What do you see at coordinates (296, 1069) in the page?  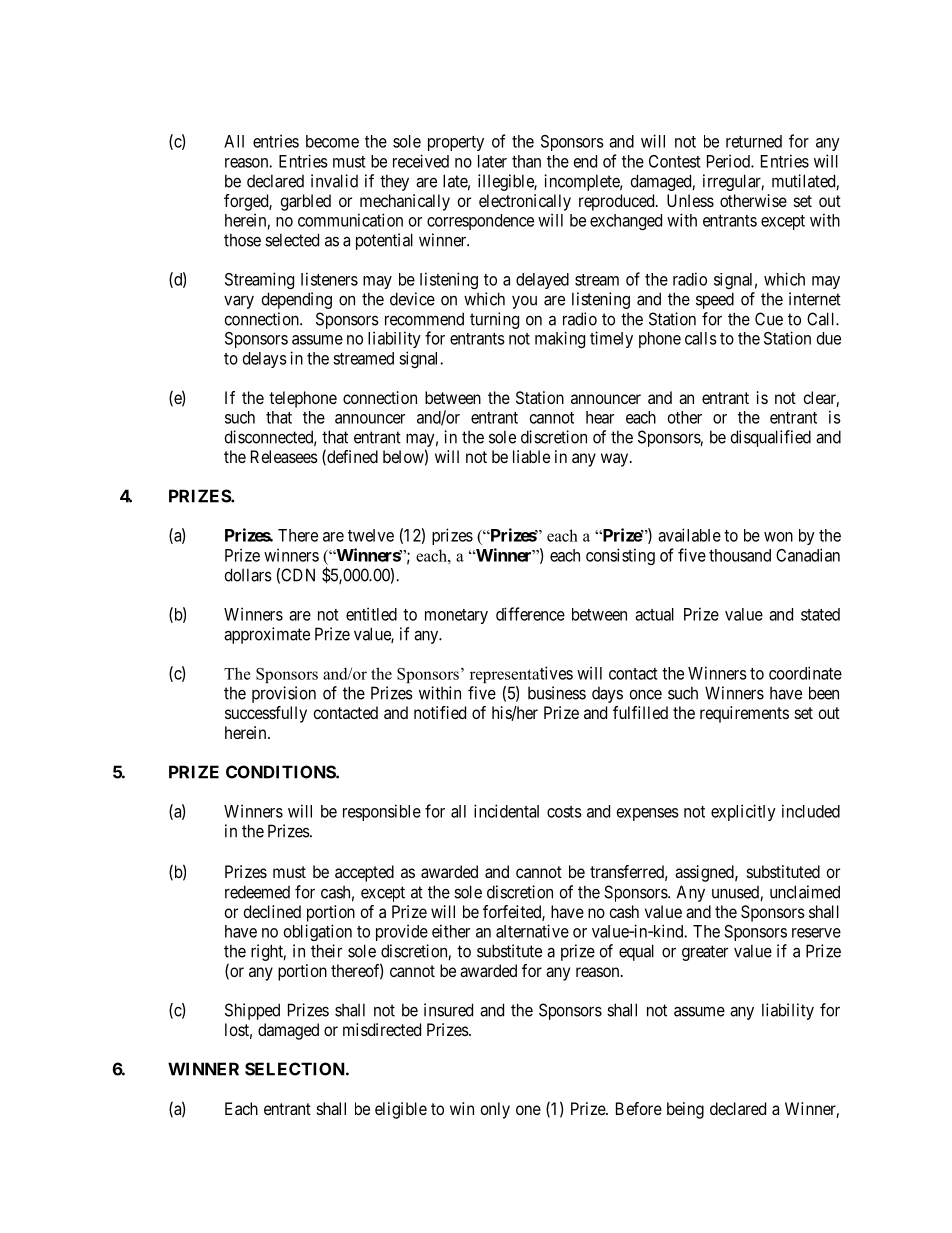 I see `SELECTION` at bounding box center [296, 1069].
